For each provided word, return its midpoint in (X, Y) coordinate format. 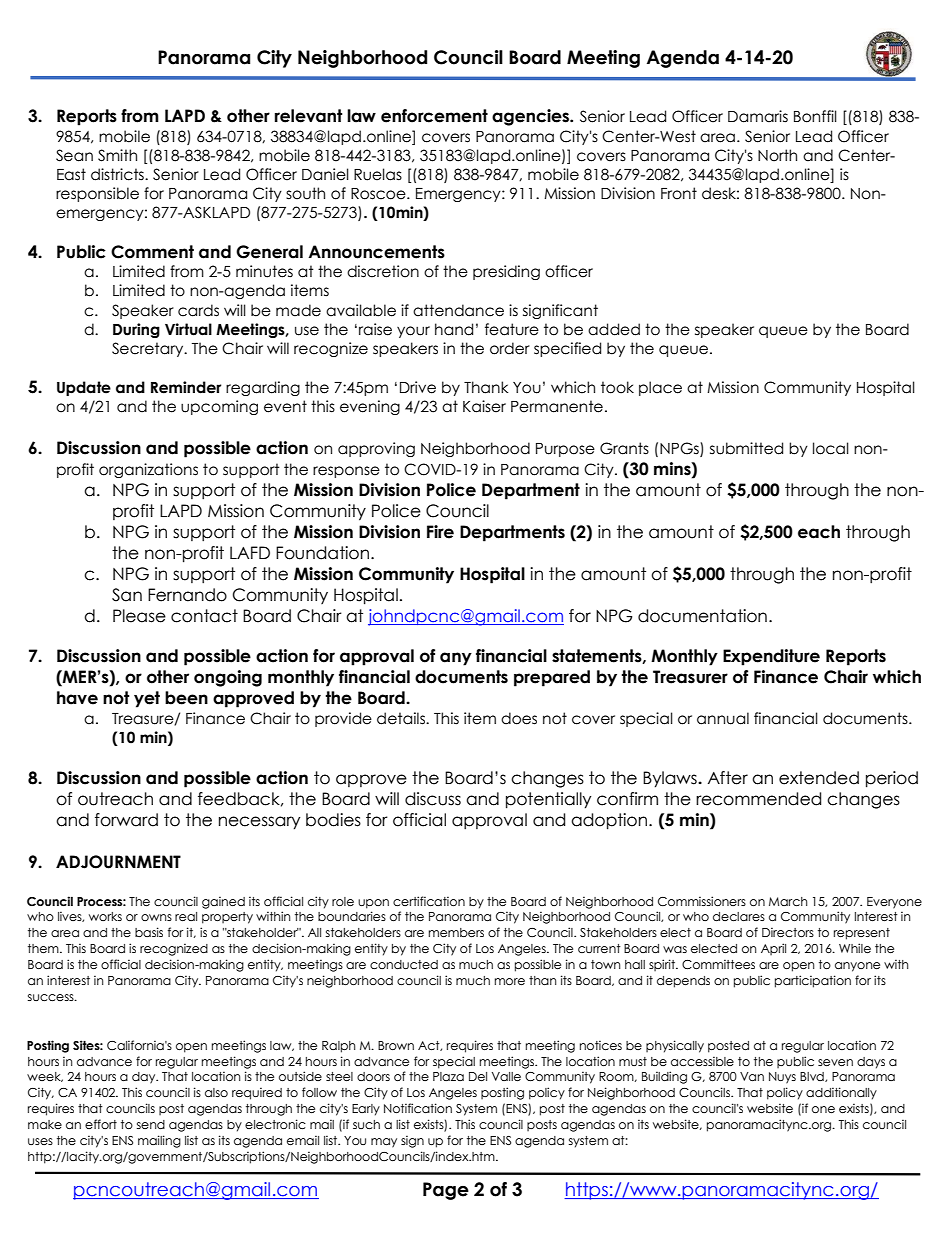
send (151, 1124)
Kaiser (484, 406)
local (831, 448)
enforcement (434, 116)
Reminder (186, 387)
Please (139, 616)
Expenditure (771, 657)
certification (429, 901)
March (788, 901)
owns (156, 917)
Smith (117, 155)
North (777, 155)
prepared (552, 678)
